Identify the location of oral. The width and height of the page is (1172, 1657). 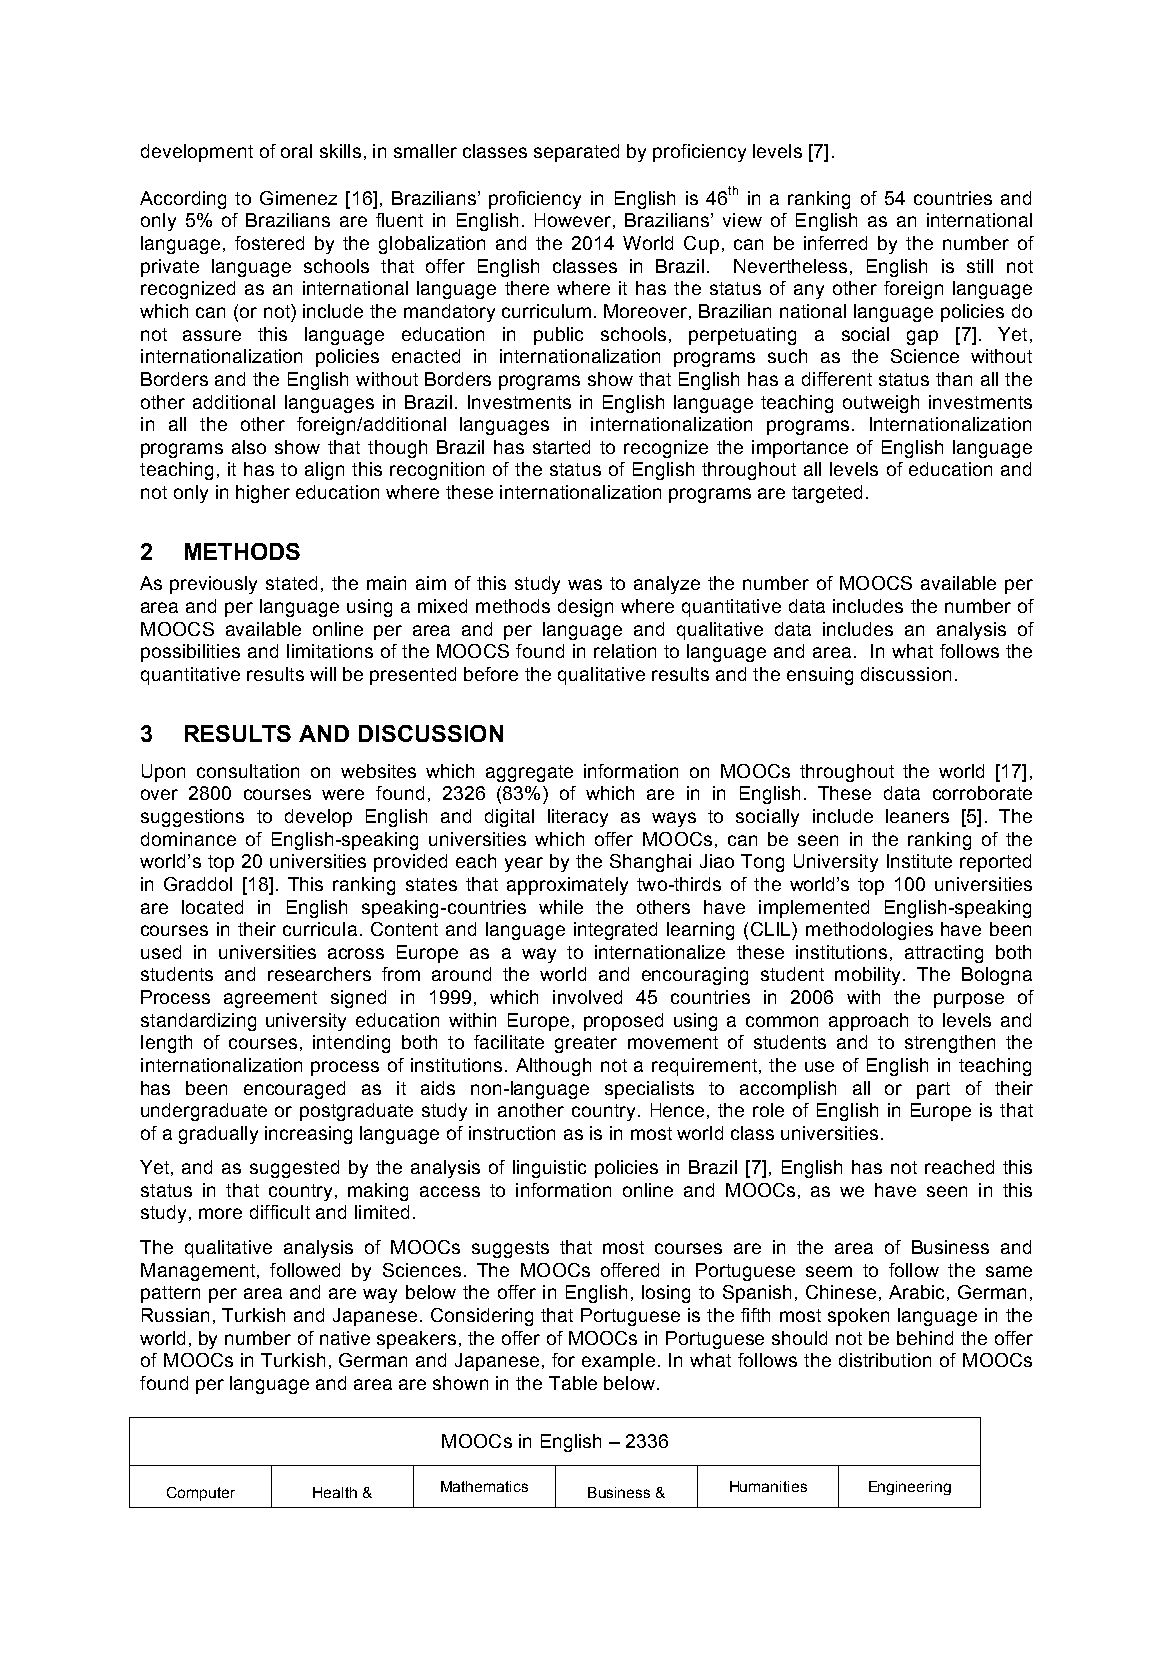
(296, 151).
